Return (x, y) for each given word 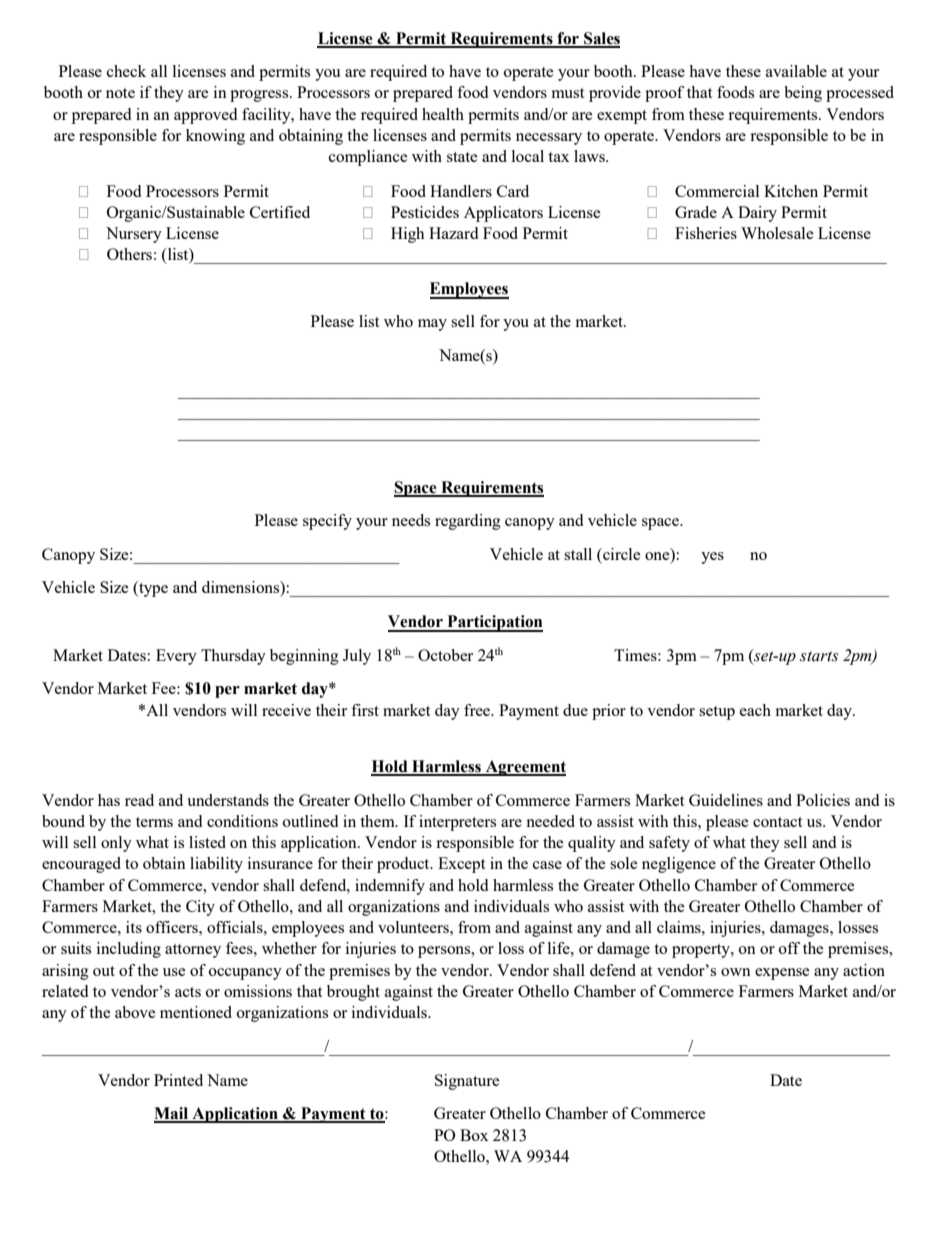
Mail (172, 1114)
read (139, 800)
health (443, 114)
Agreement (524, 768)
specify (327, 522)
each (755, 710)
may (432, 325)
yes (712, 558)
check (126, 71)
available (796, 71)
